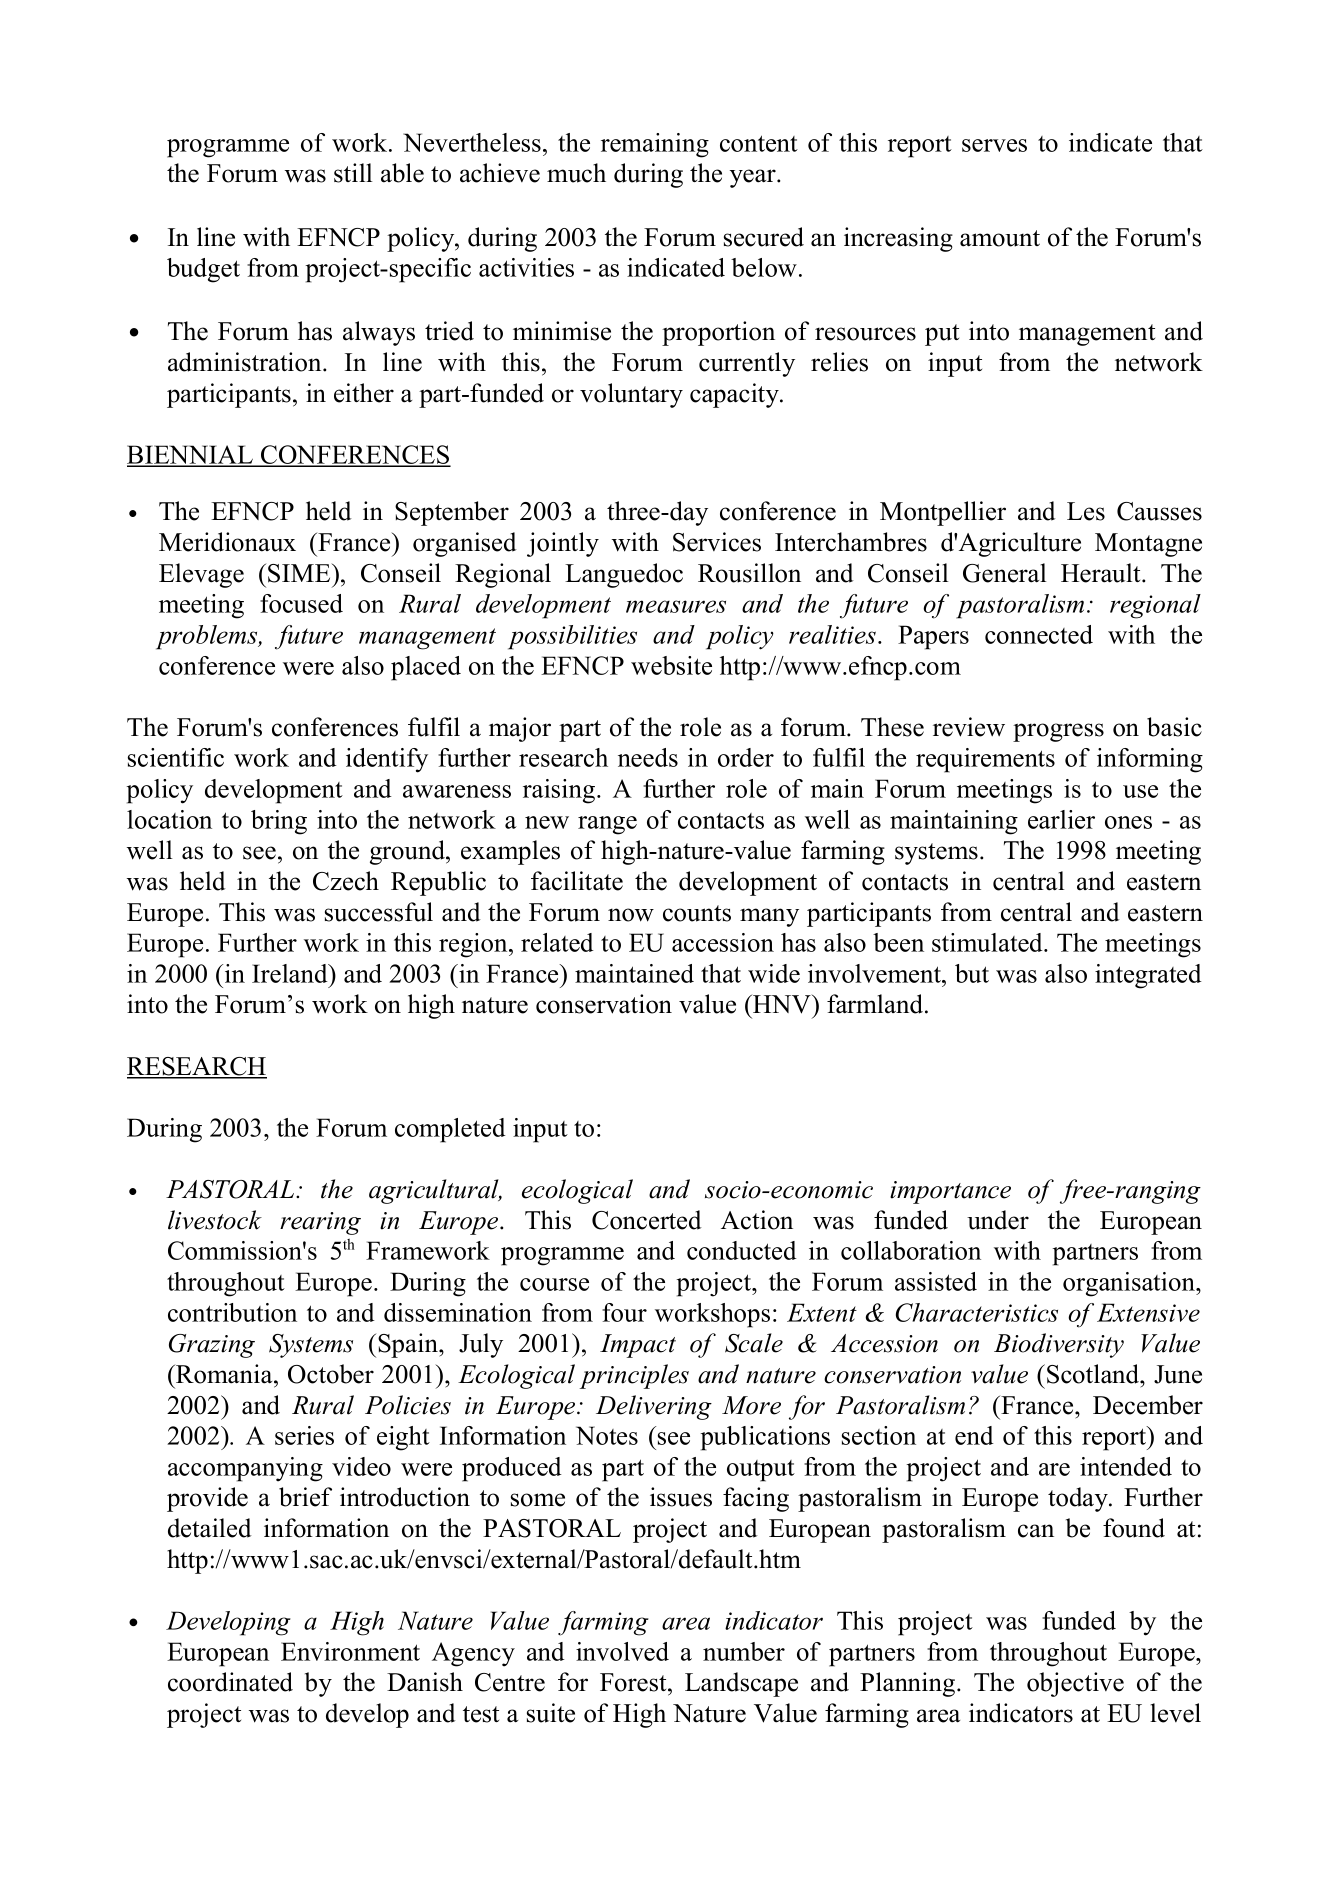 This page has width=1329, height=1880. I want to click on focused, so click(301, 603).
